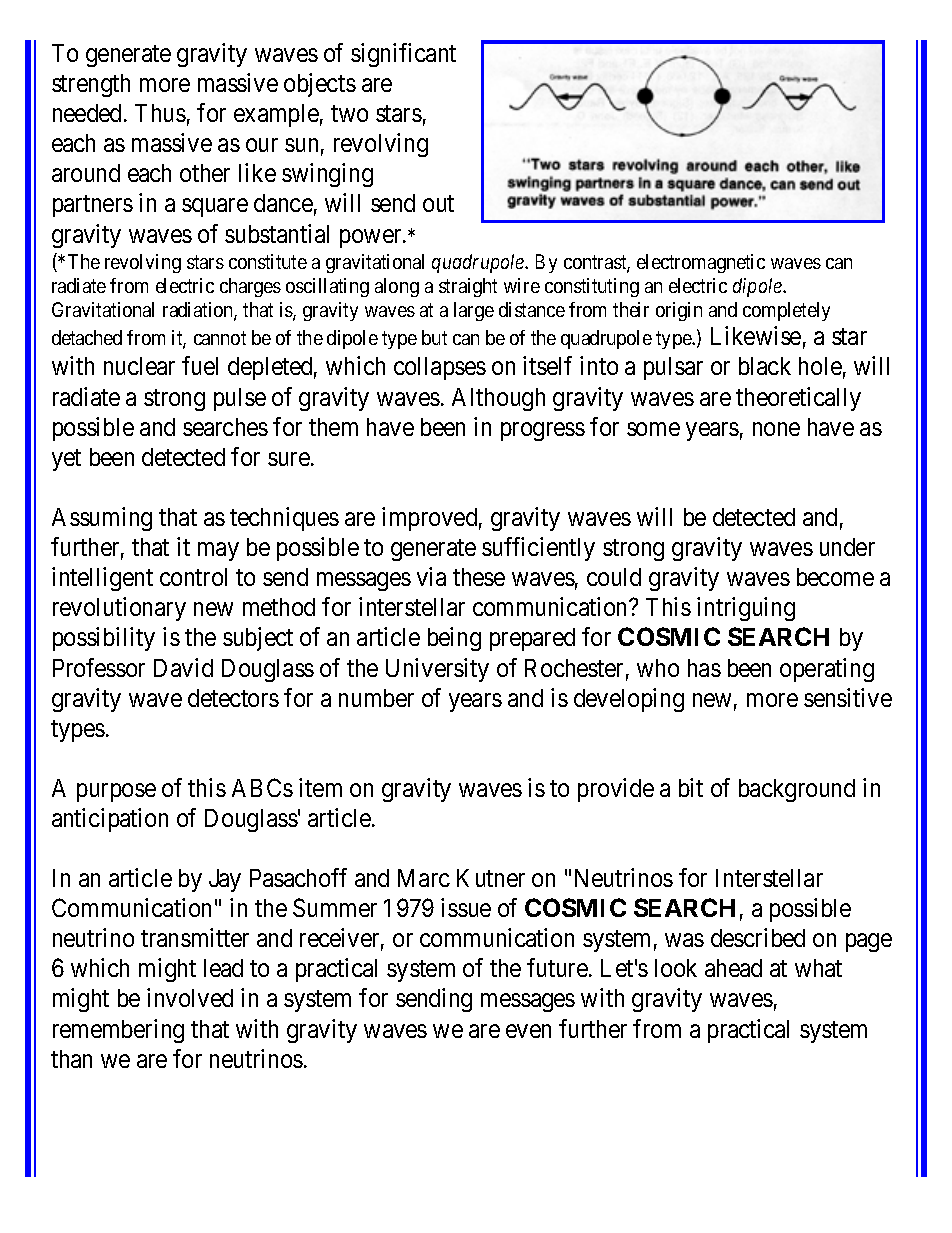 This screenshot has width=952, height=1233. I want to click on sensitive, so click(848, 697).
